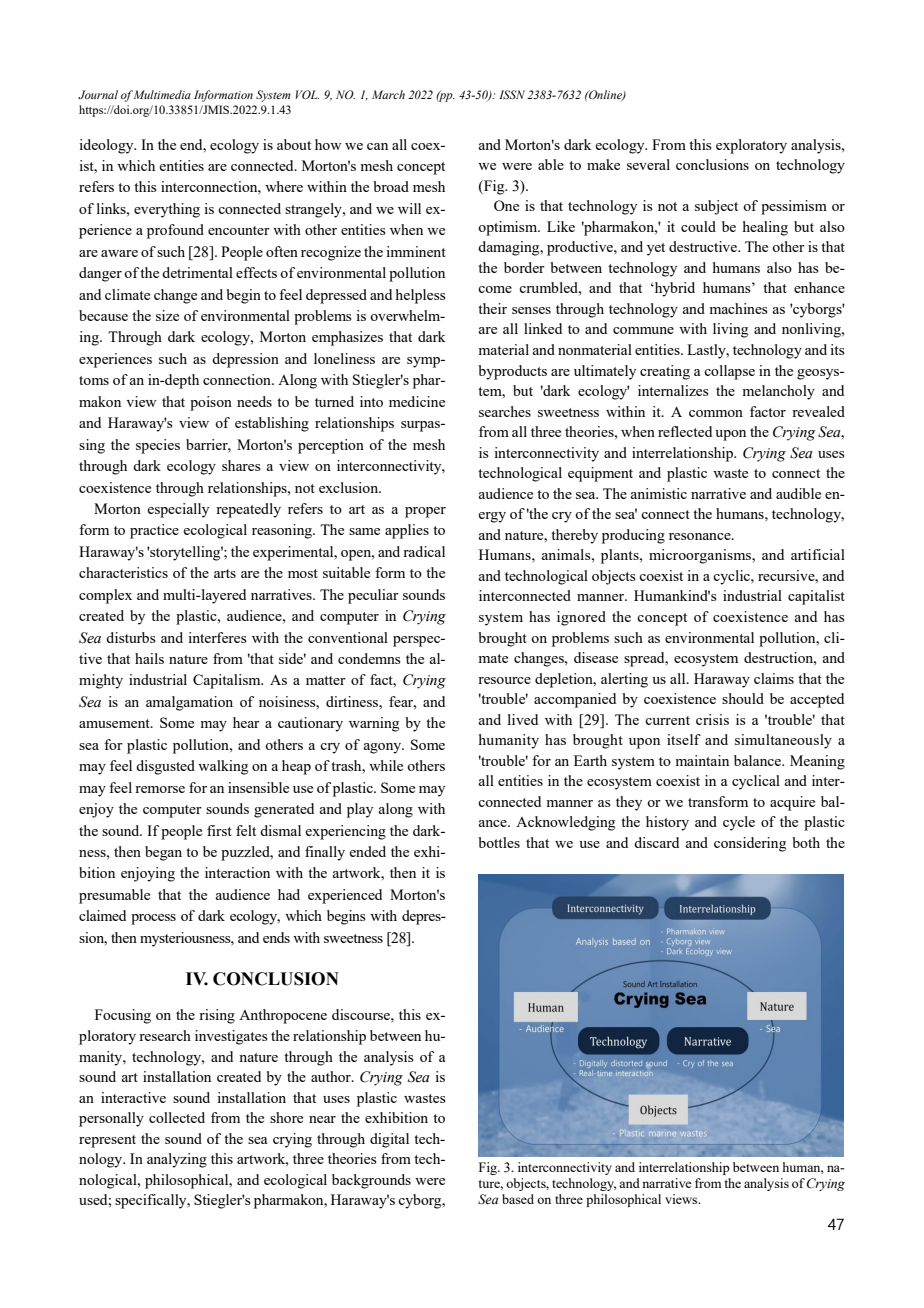 This screenshot has height=1308, width=924. I want to click on several, so click(648, 164).
